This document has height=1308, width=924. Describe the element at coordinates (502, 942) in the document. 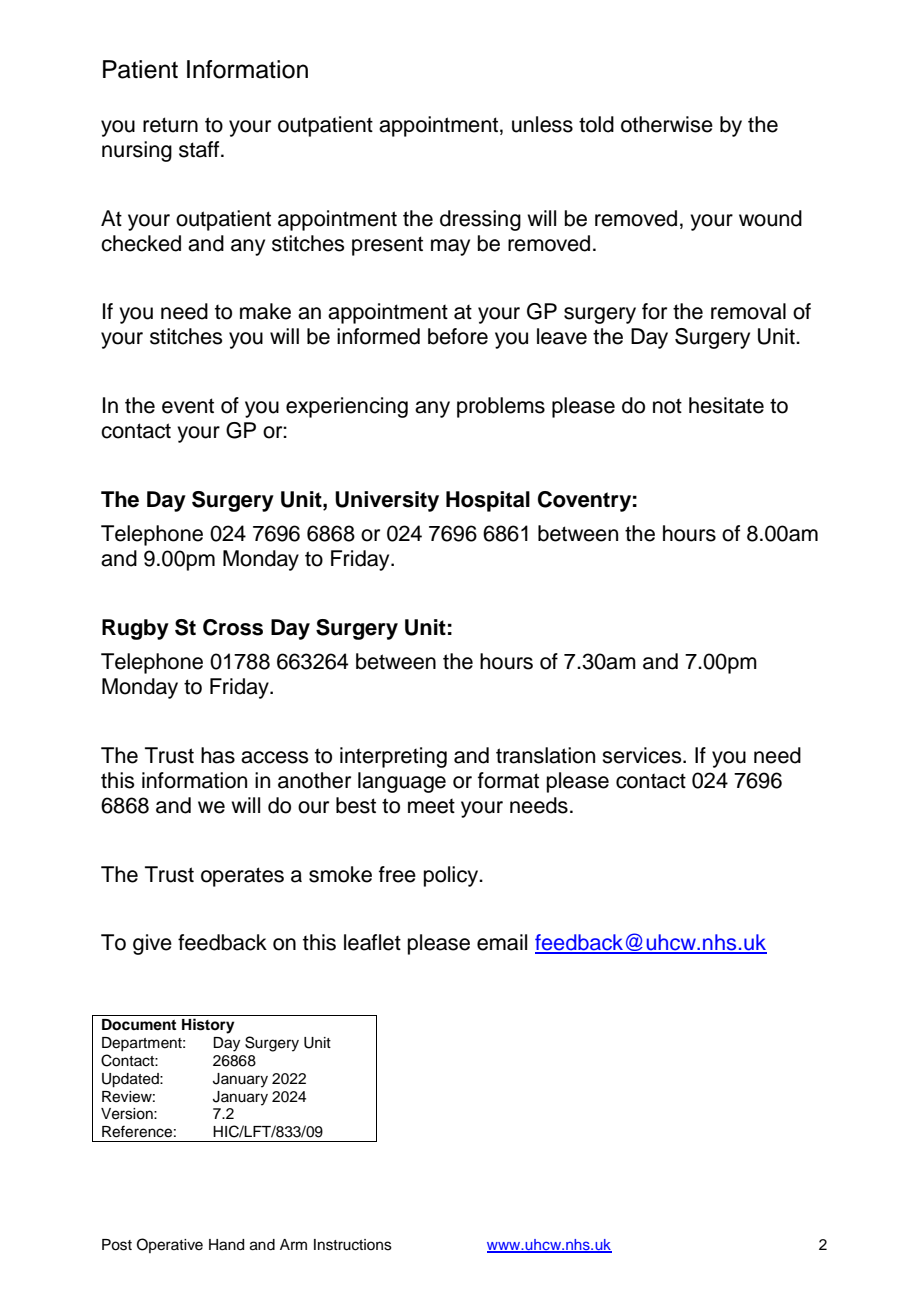

I see `email` at that location.
